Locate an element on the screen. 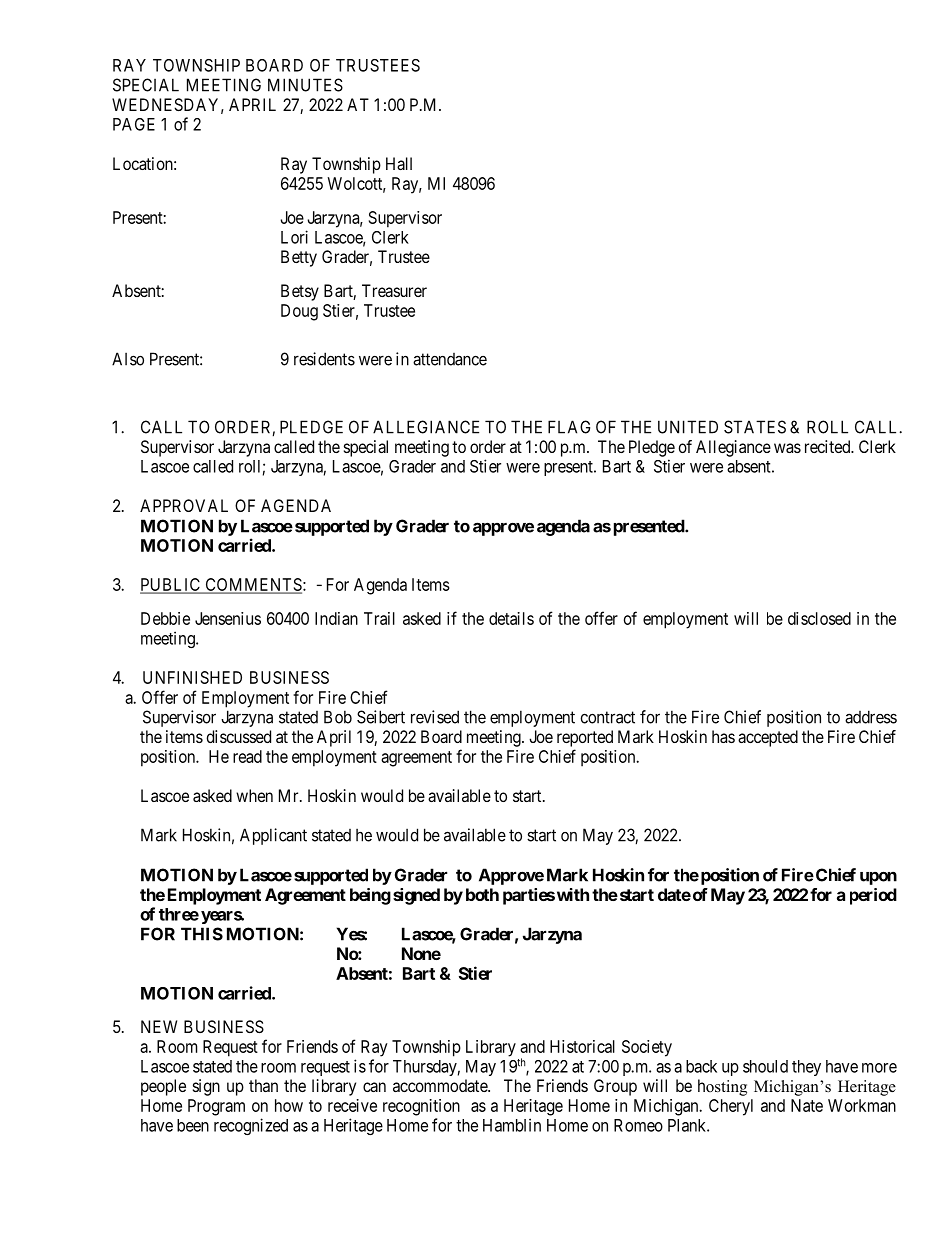 This screenshot has width=952, height=1233. PAGE is located at coordinates (134, 124).
